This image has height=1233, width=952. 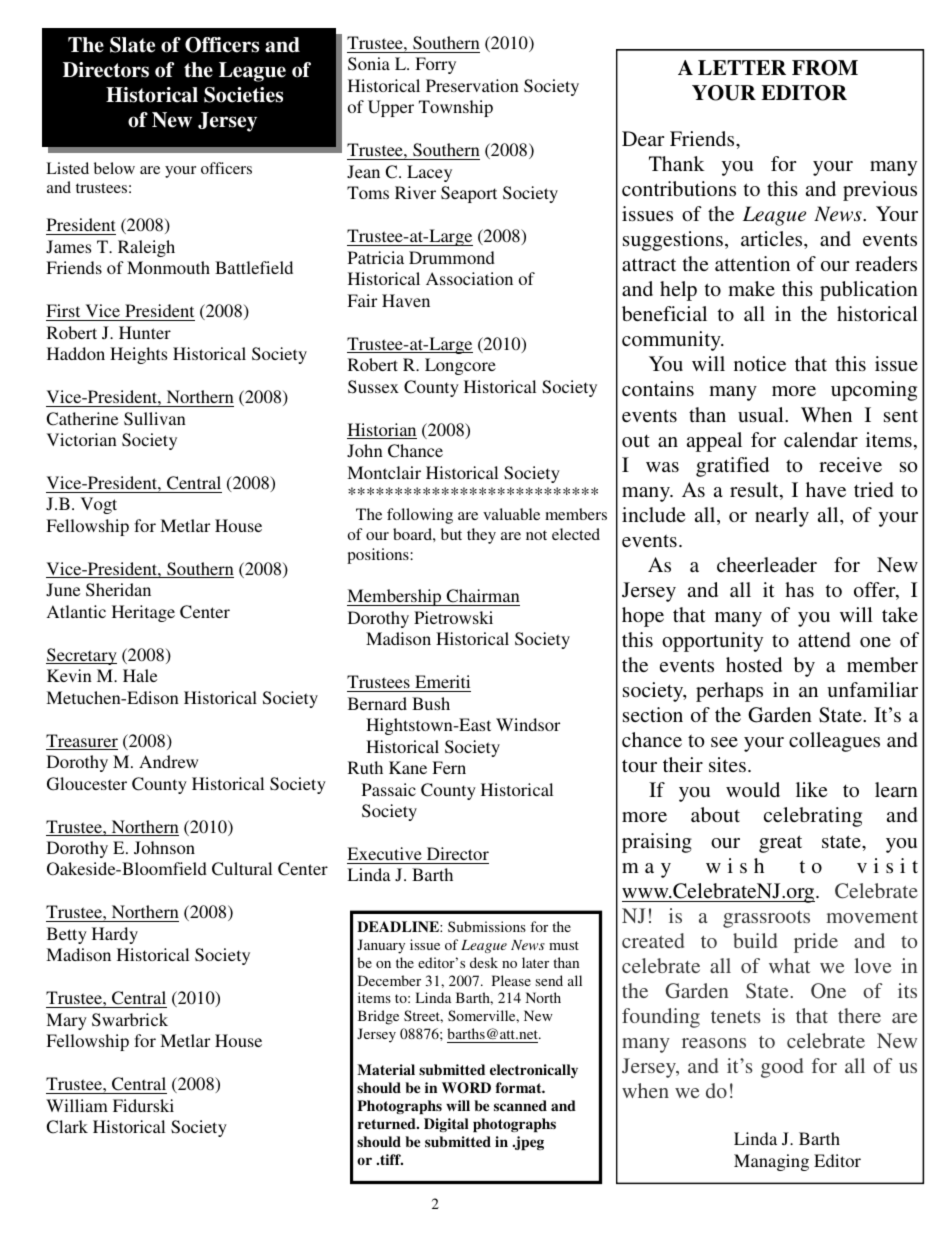 I want to click on Digital, so click(x=446, y=1125).
